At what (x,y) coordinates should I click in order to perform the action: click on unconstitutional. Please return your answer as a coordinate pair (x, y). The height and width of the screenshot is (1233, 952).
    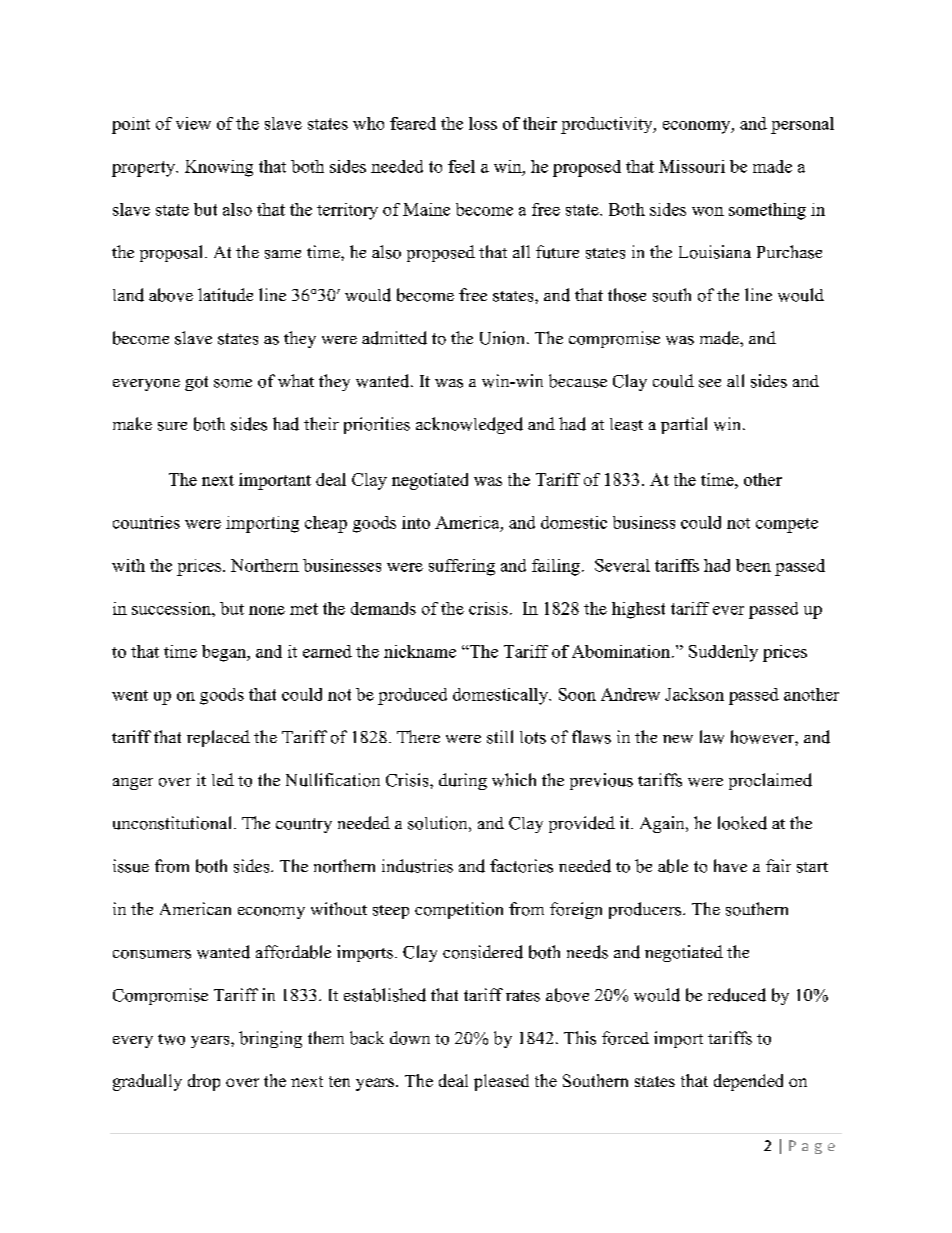
    Looking at the image, I should click on (172, 823).
